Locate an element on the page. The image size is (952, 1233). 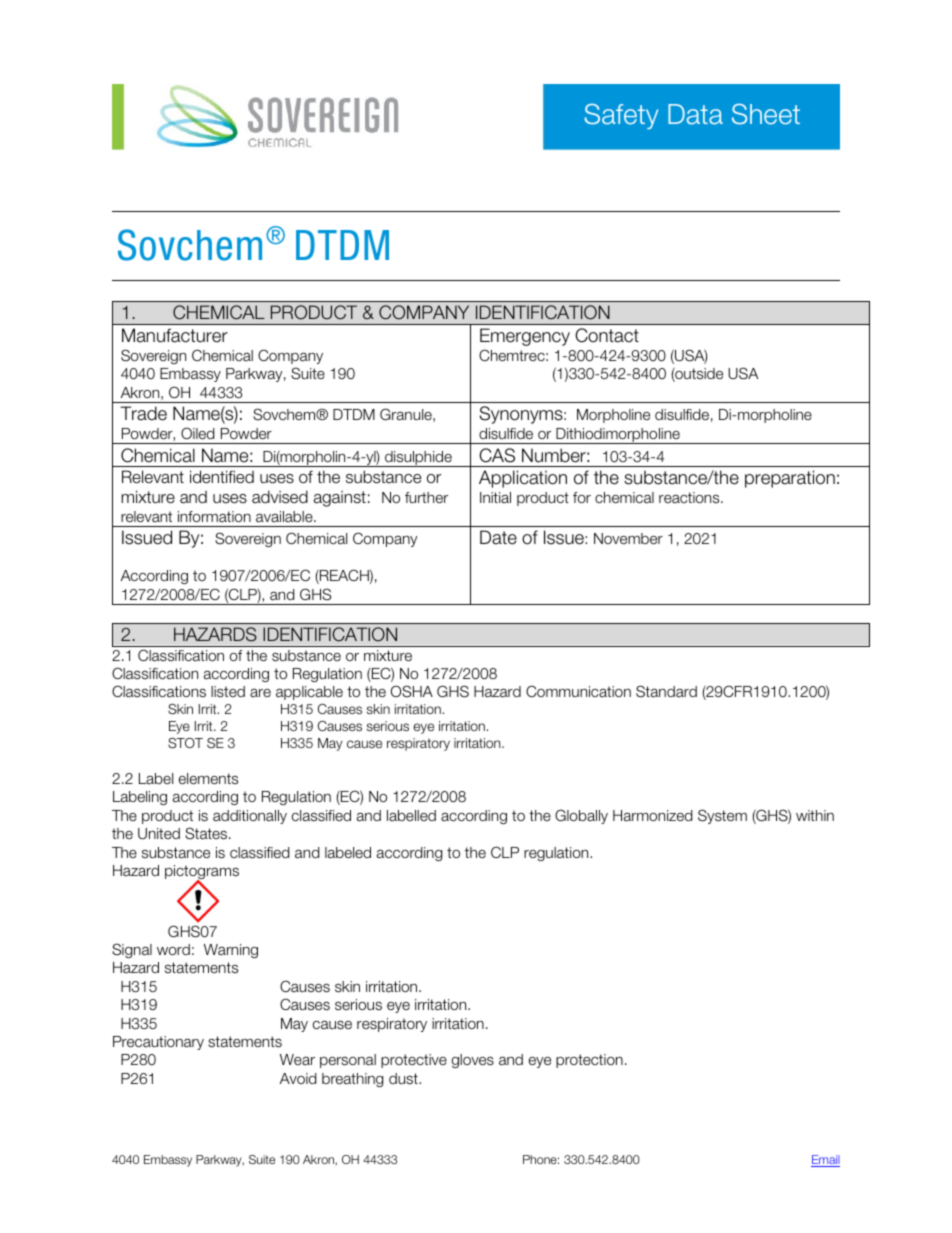
Manufacturer is located at coordinates (175, 335).
